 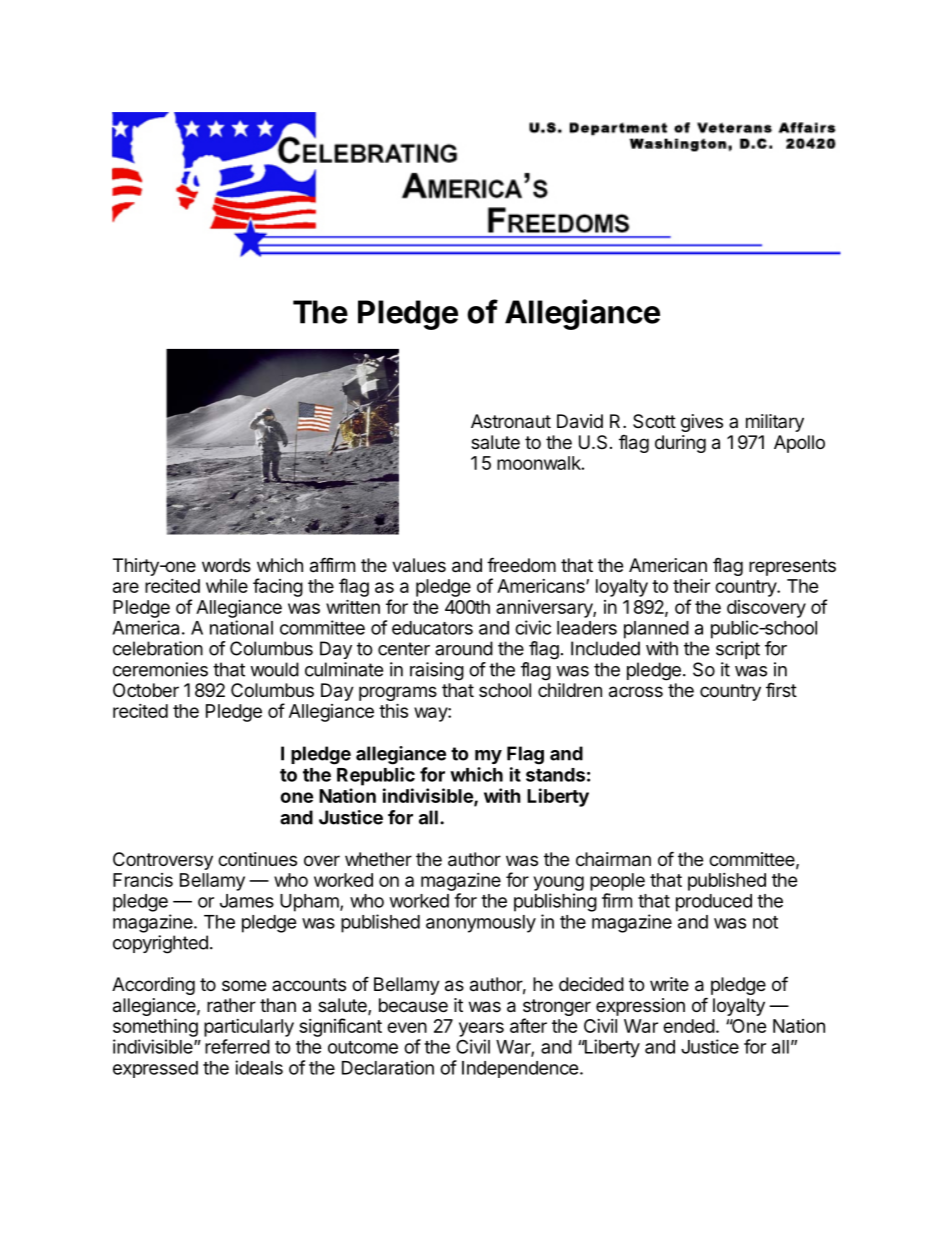 What do you see at coordinates (511, 421) in the screenshot?
I see `Astronaut` at bounding box center [511, 421].
